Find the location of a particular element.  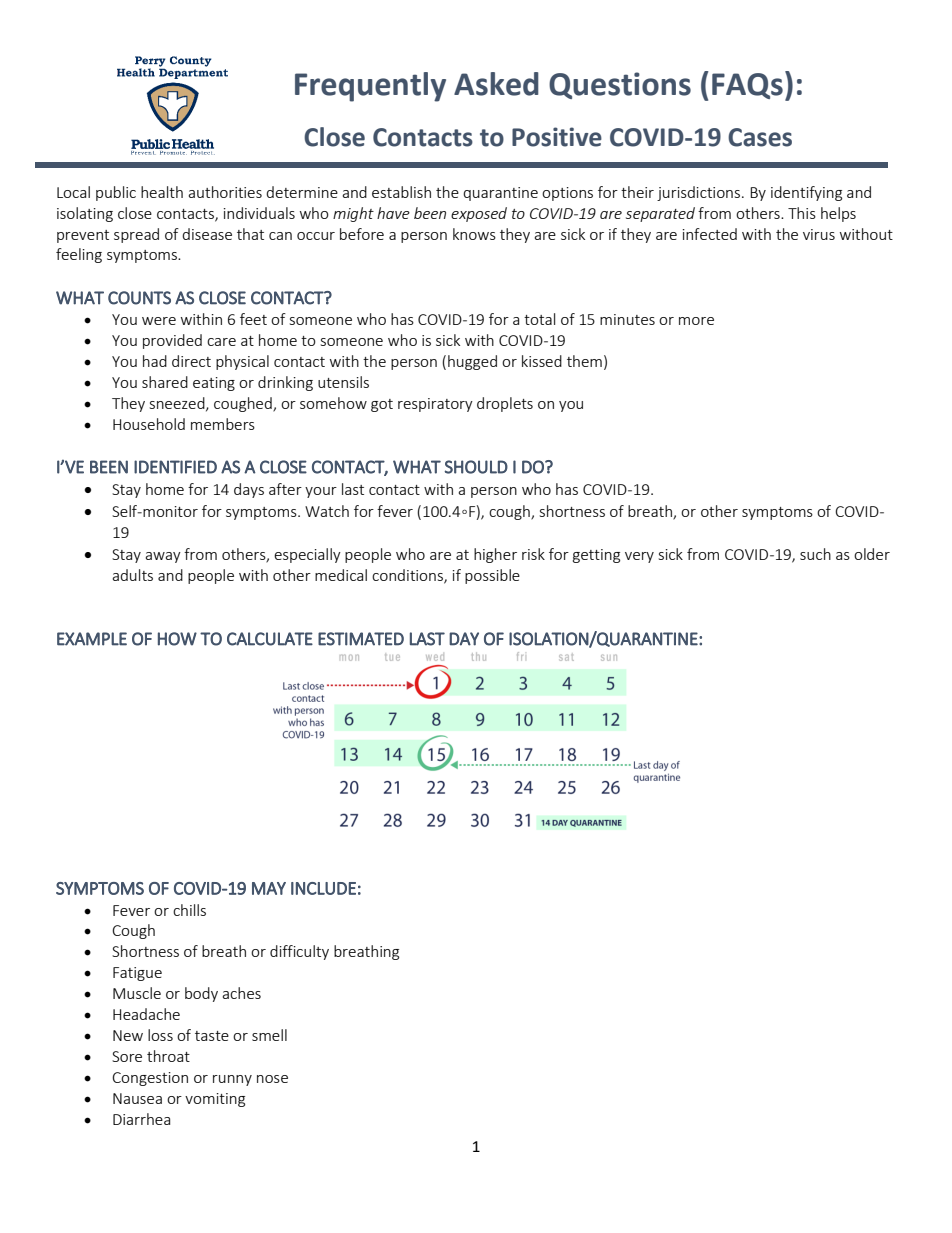

hugged is located at coordinates (472, 362).
